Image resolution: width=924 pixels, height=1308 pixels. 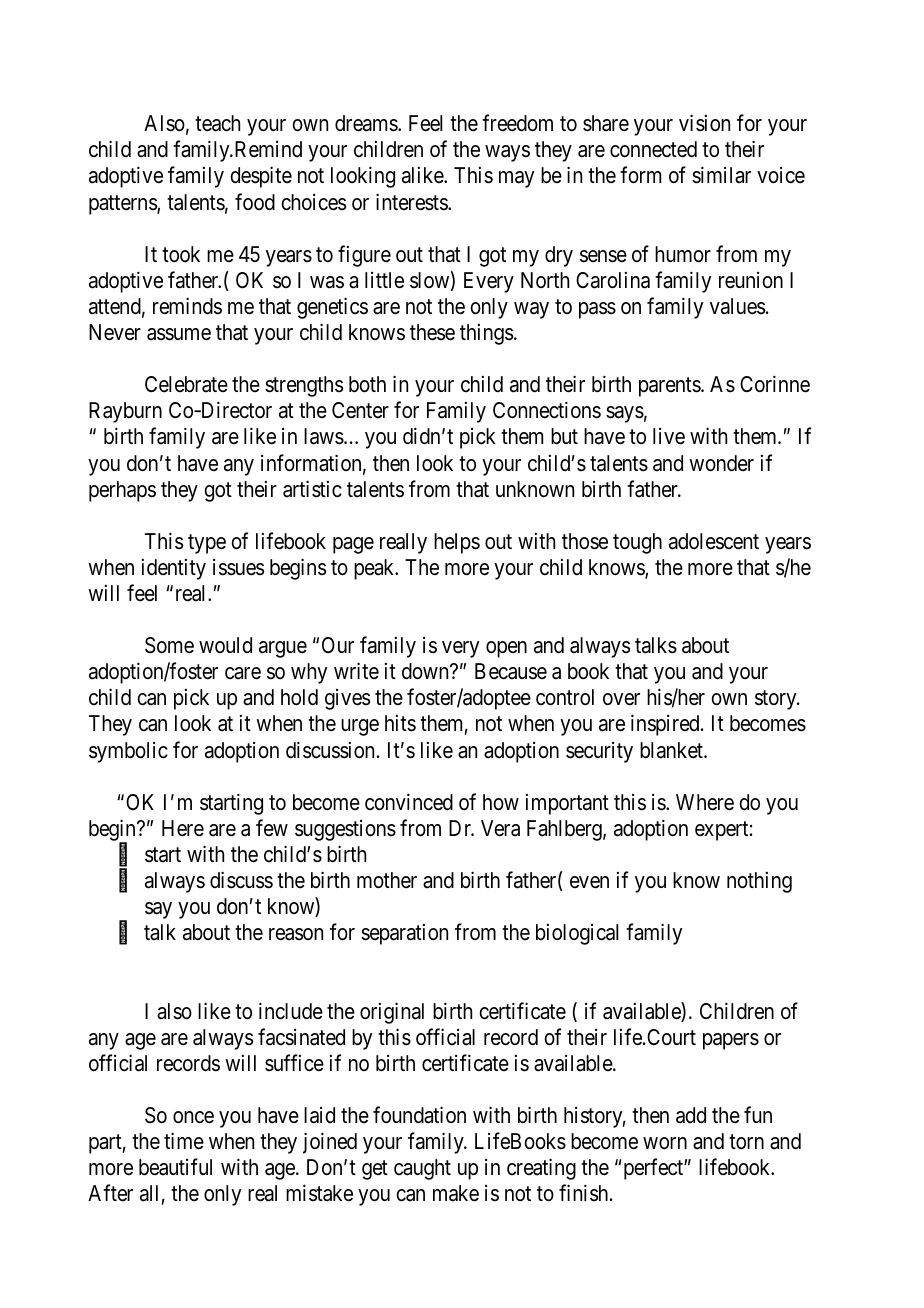 What do you see at coordinates (759, 882) in the document?
I see `nothing` at bounding box center [759, 882].
